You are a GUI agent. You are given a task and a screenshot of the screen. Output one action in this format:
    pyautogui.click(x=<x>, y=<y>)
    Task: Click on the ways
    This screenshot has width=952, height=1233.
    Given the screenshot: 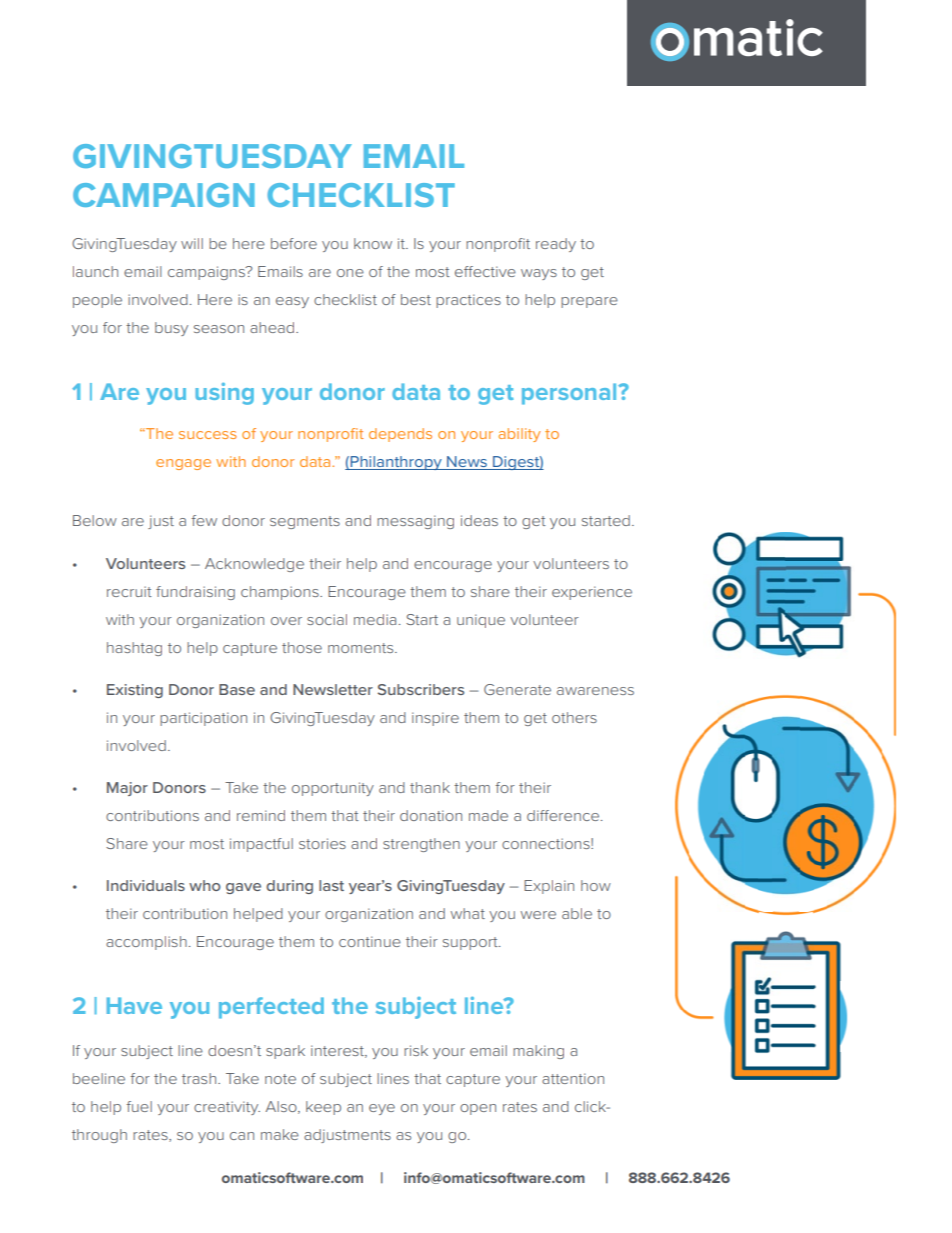 What is the action you would take?
    pyautogui.click(x=539, y=274)
